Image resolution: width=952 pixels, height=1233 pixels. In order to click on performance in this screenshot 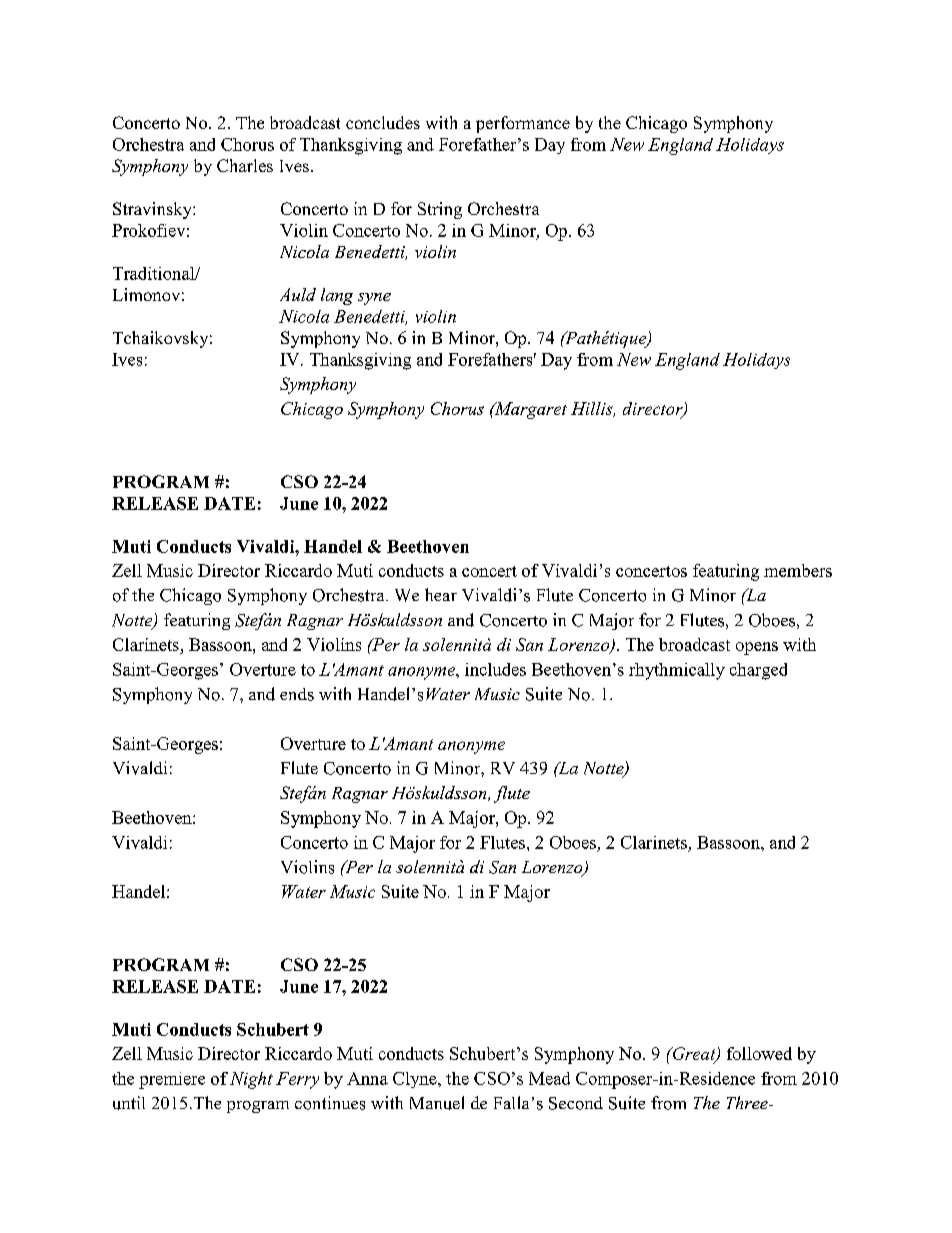, I will do `click(523, 124)`.
